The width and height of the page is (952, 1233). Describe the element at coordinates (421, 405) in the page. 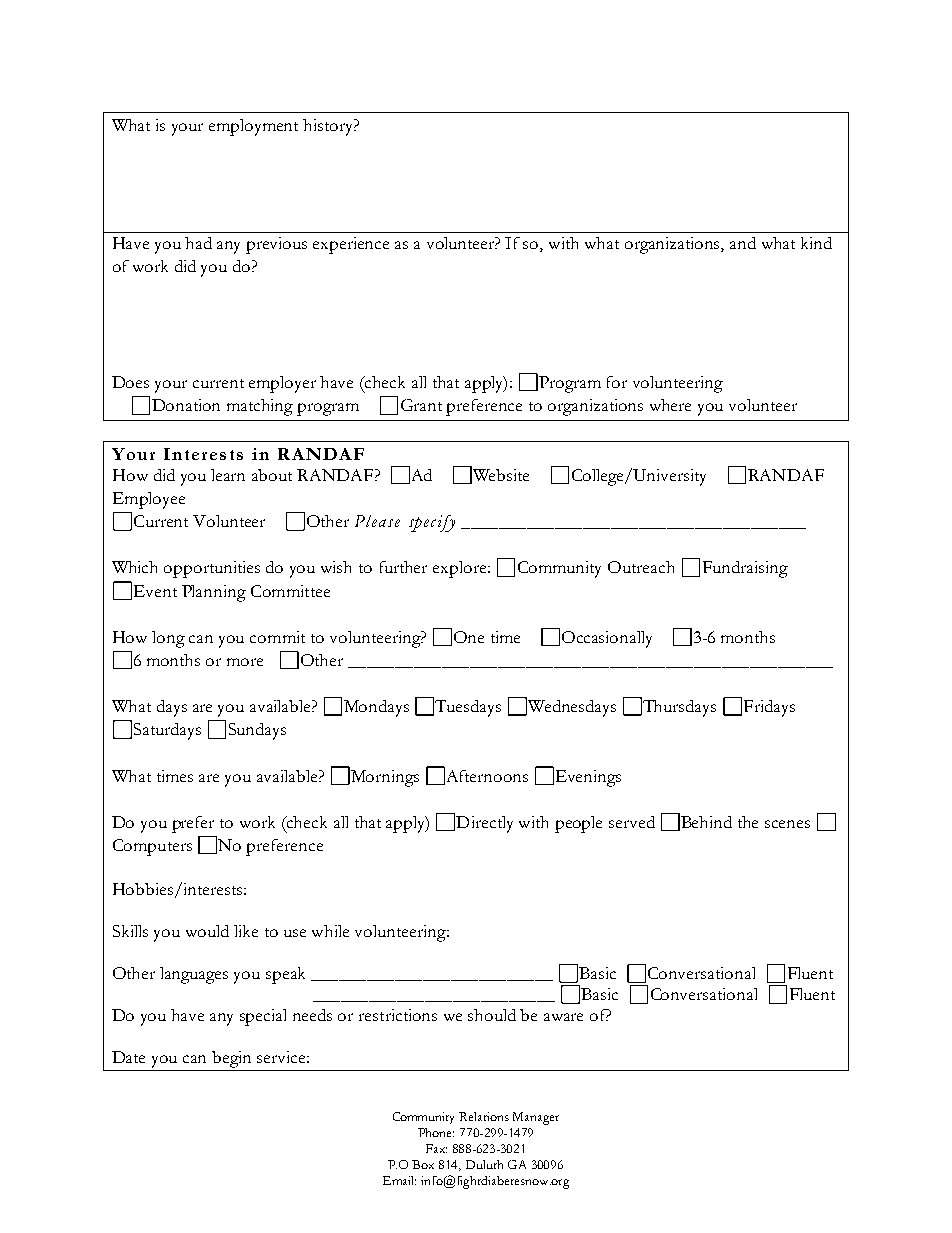

I see `Grant` at that location.
